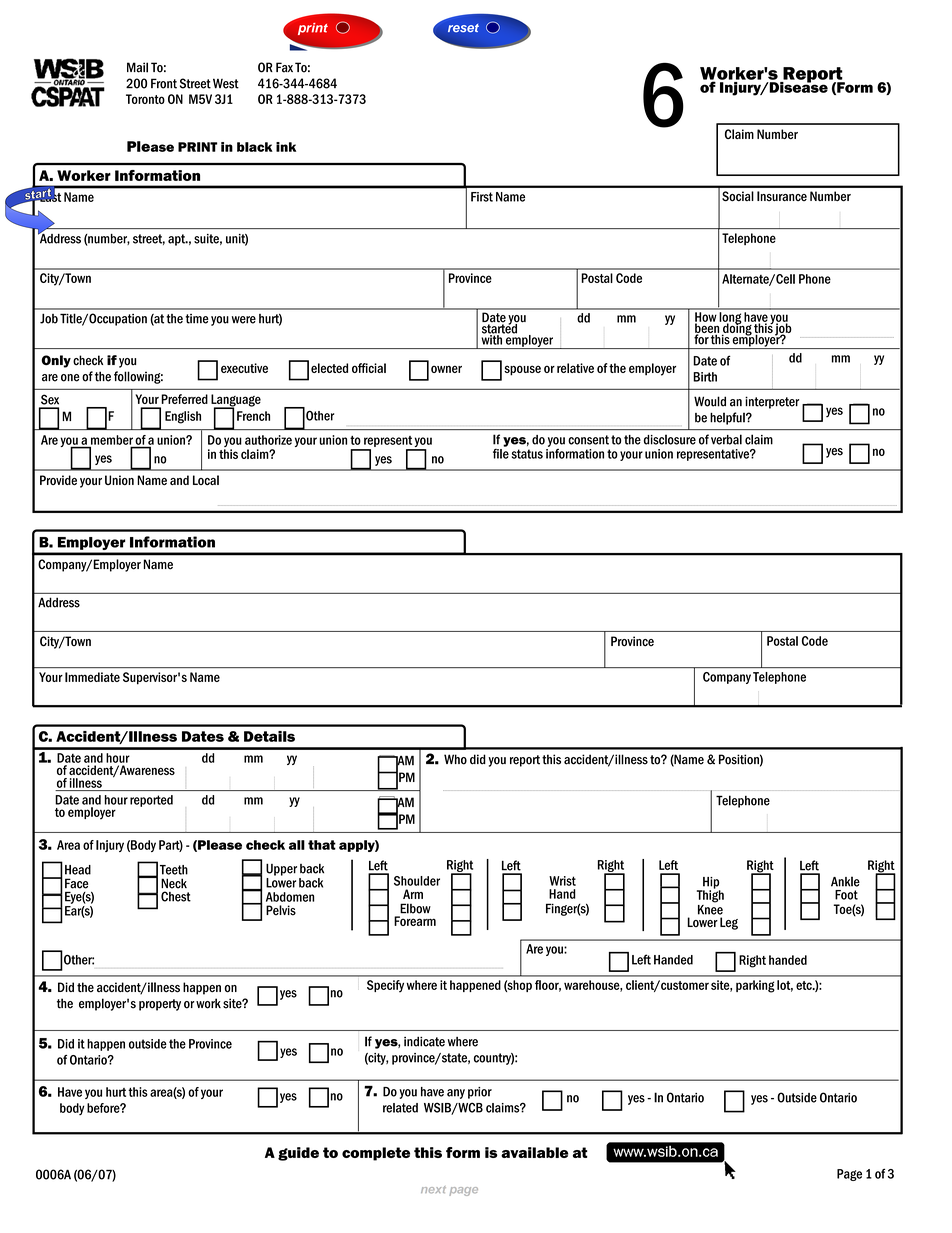  What do you see at coordinates (455, 759) in the screenshot?
I see `Who` at bounding box center [455, 759].
